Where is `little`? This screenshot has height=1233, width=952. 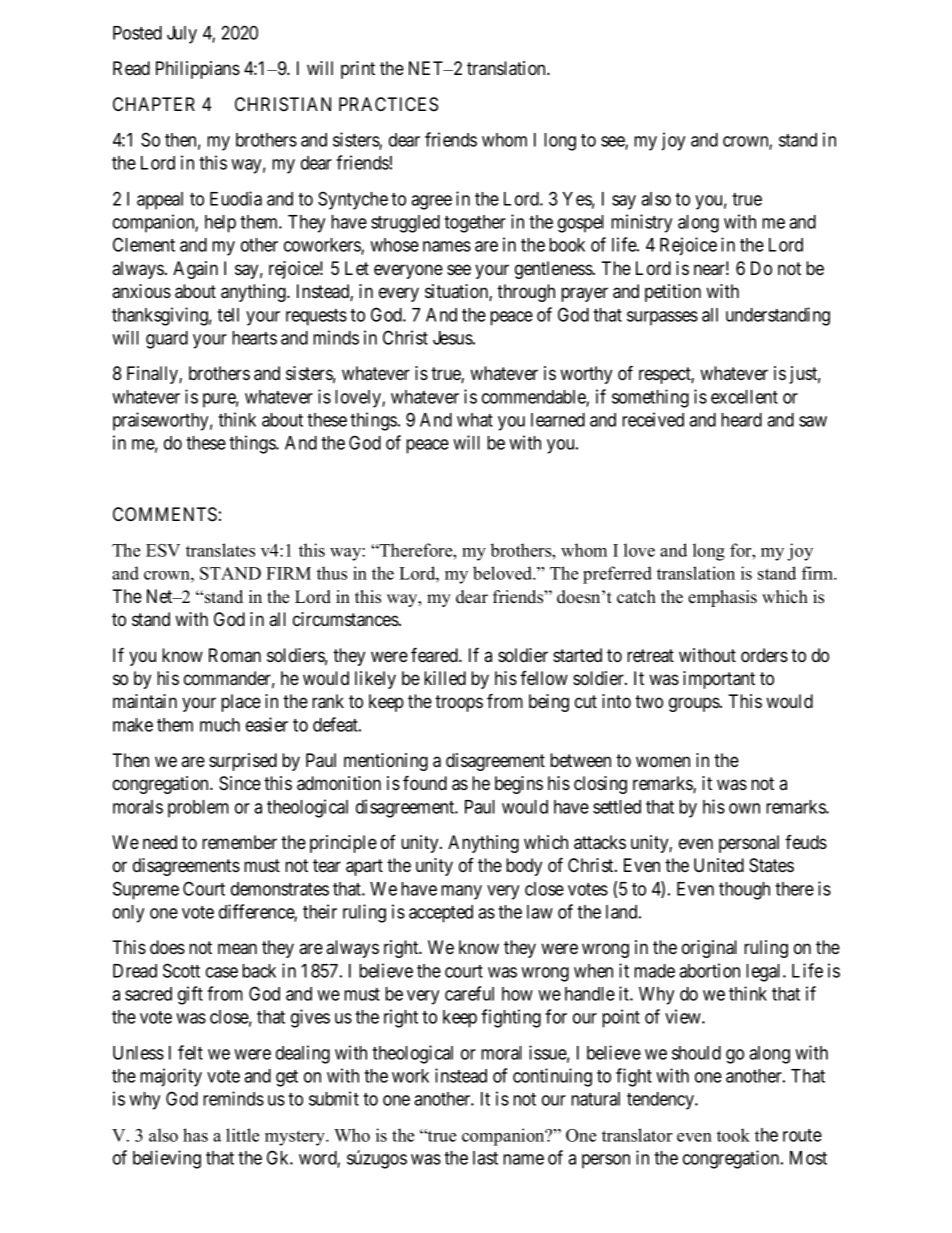
little is located at coordinates (242, 1135).
